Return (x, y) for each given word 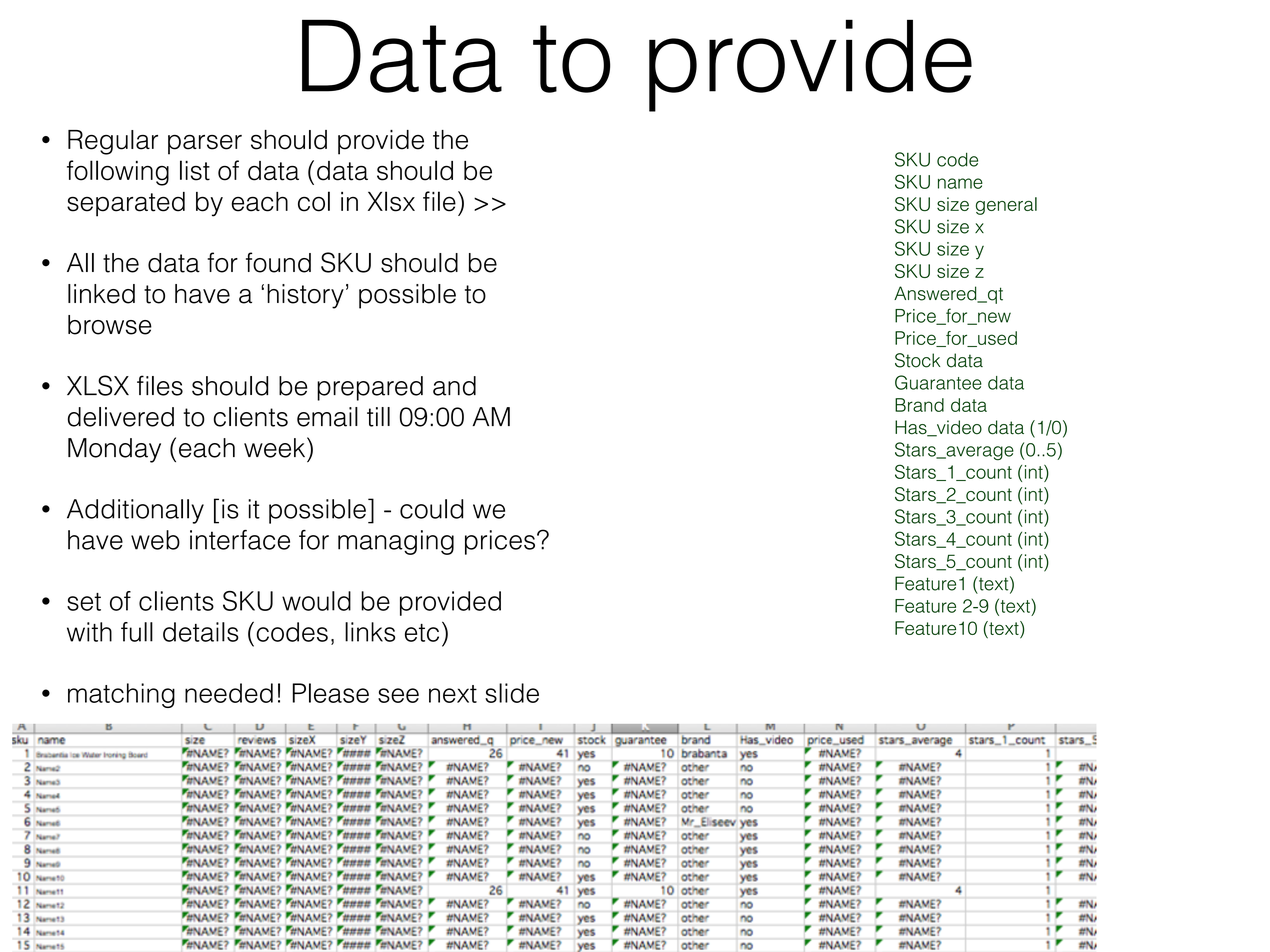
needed (229, 693)
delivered (121, 417)
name (960, 183)
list (195, 170)
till (378, 417)
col (314, 201)
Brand (919, 405)
